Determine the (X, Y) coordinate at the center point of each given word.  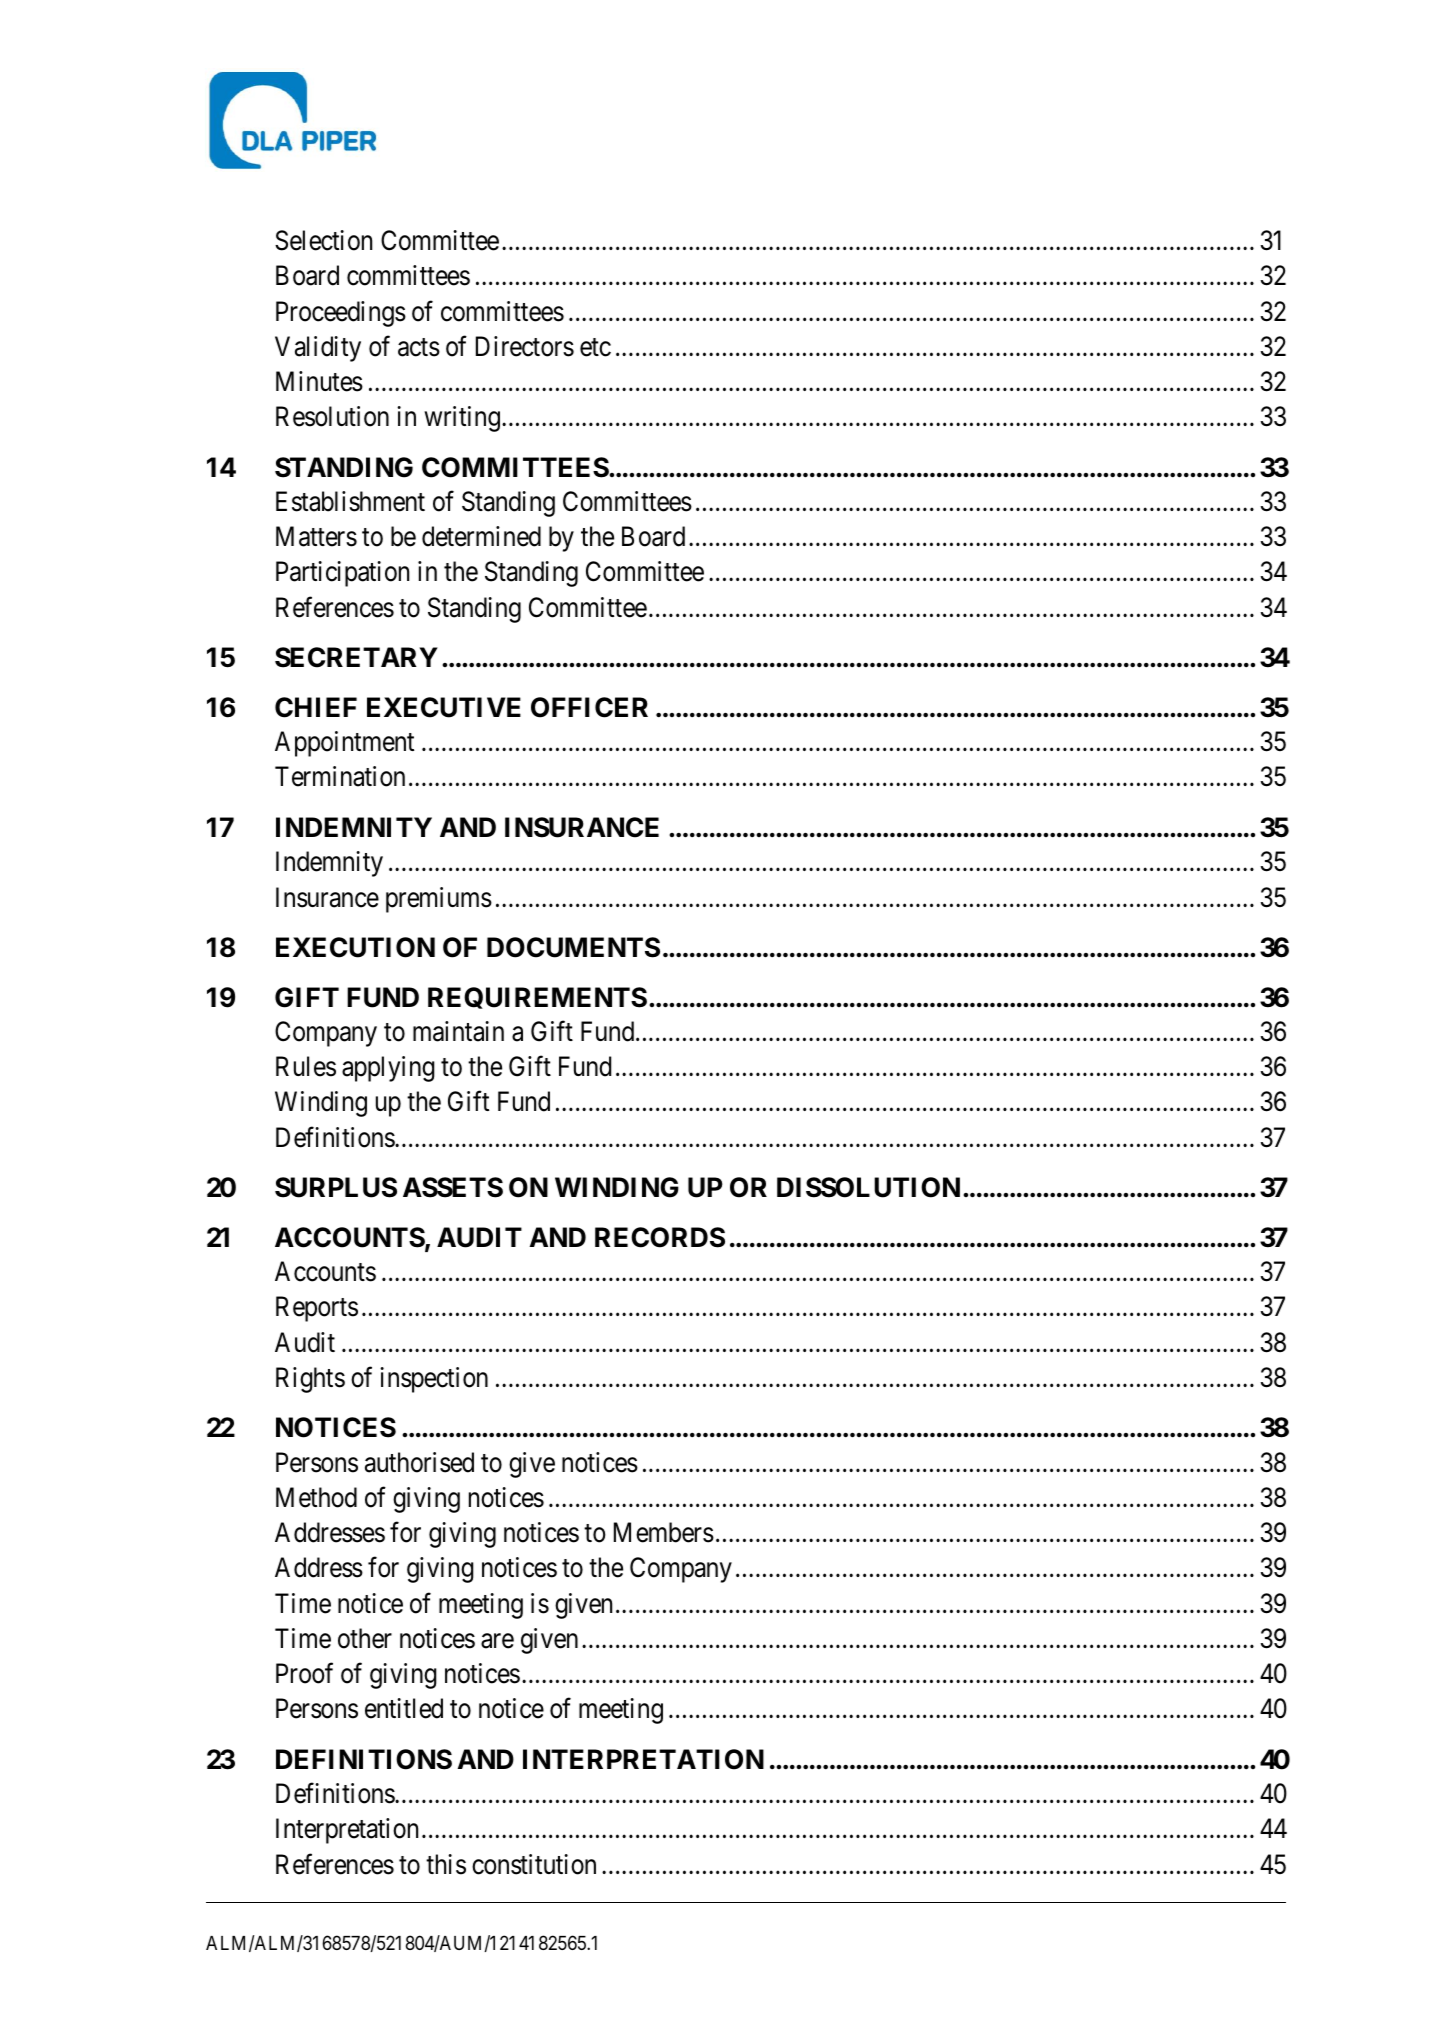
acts (419, 347)
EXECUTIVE (444, 707)
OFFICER (589, 707)
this (446, 1864)
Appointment (344, 744)
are (497, 1641)
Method (316, 1497)
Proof (304, 1673)
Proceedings (341, 314)
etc (595, 347)
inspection (434, 1380)
